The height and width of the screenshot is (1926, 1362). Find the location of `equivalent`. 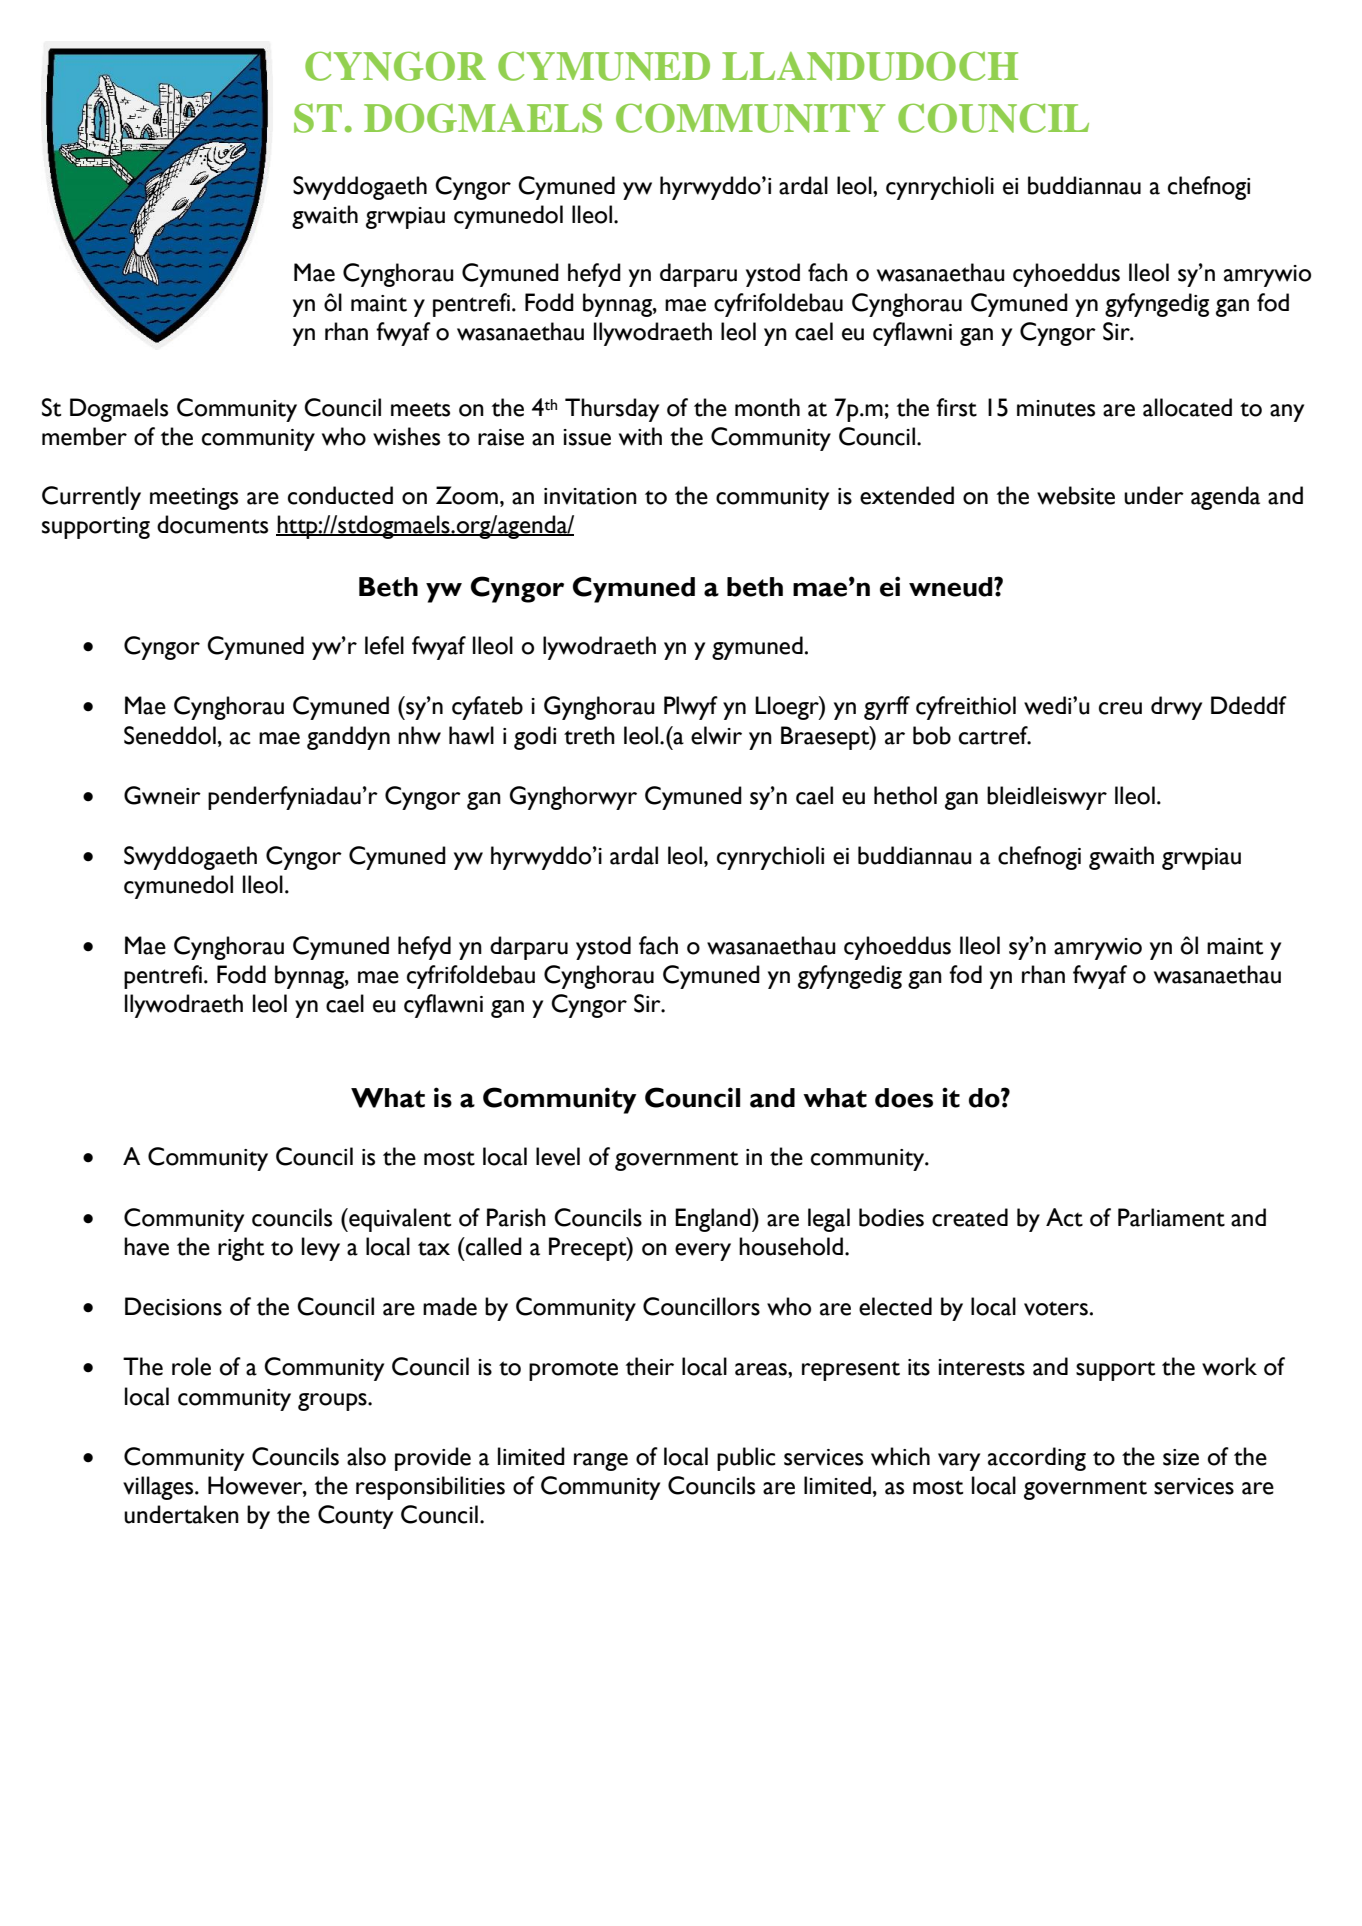

equivalent is located at coordinates (399, 1220).
